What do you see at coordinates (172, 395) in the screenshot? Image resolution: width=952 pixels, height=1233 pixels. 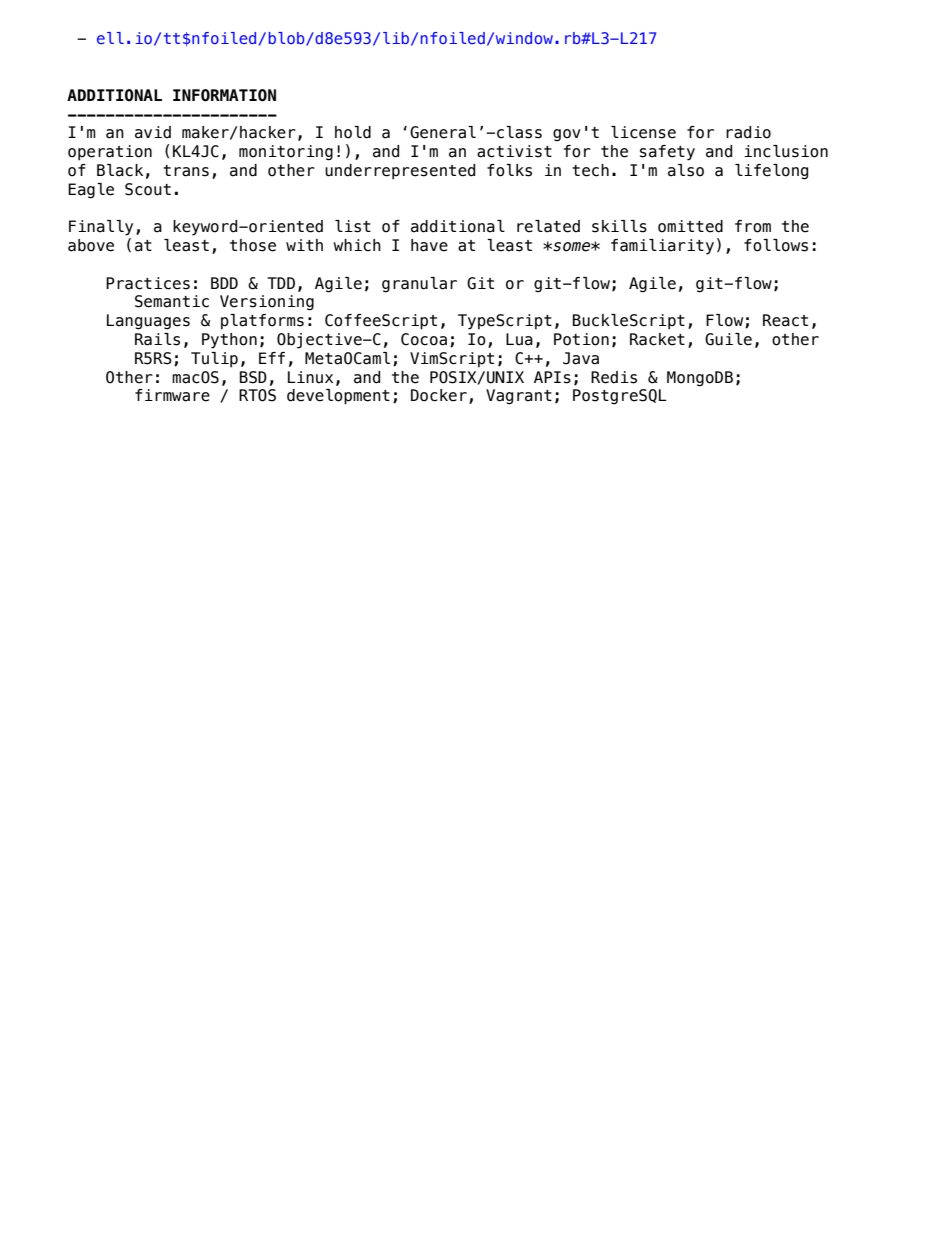 I see `firmware` at bounding box center [172, 395].
